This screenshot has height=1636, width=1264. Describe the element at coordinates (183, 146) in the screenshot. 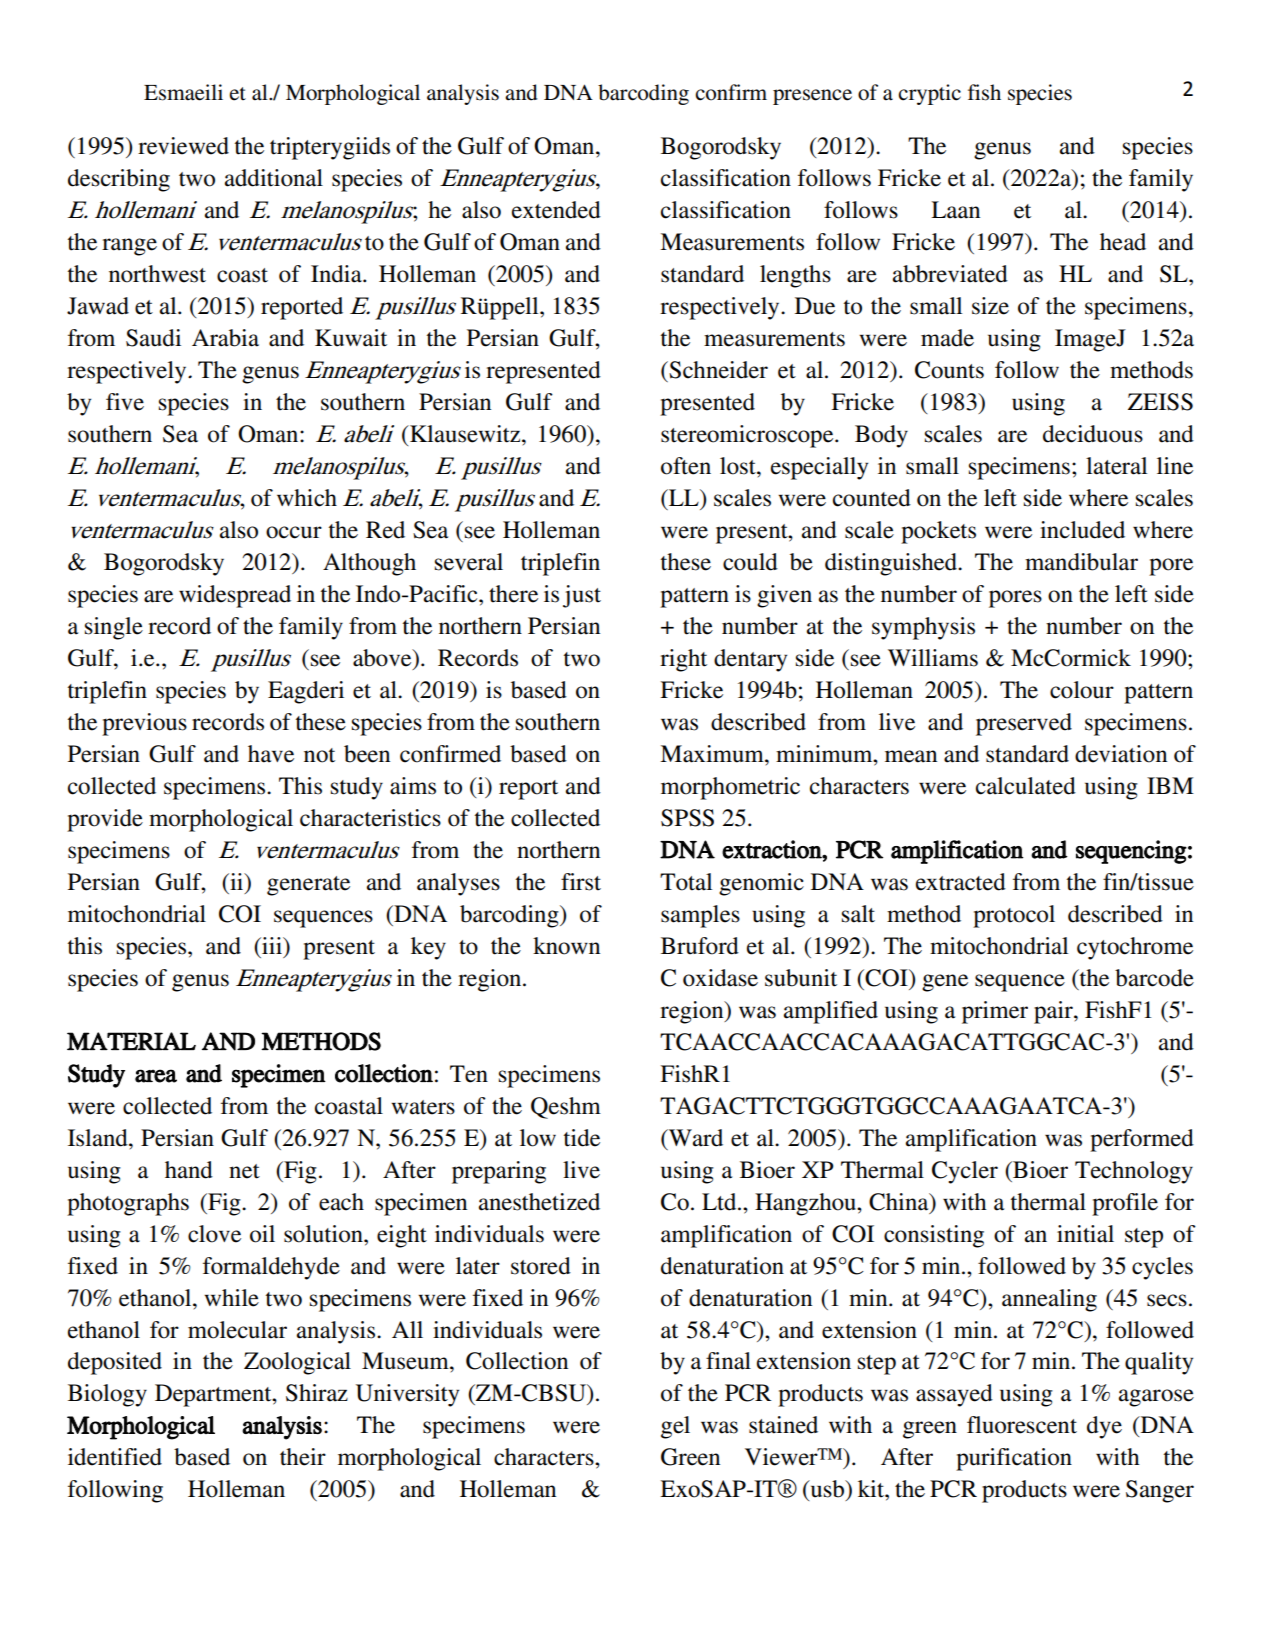

I see `reviewed` at that location.
